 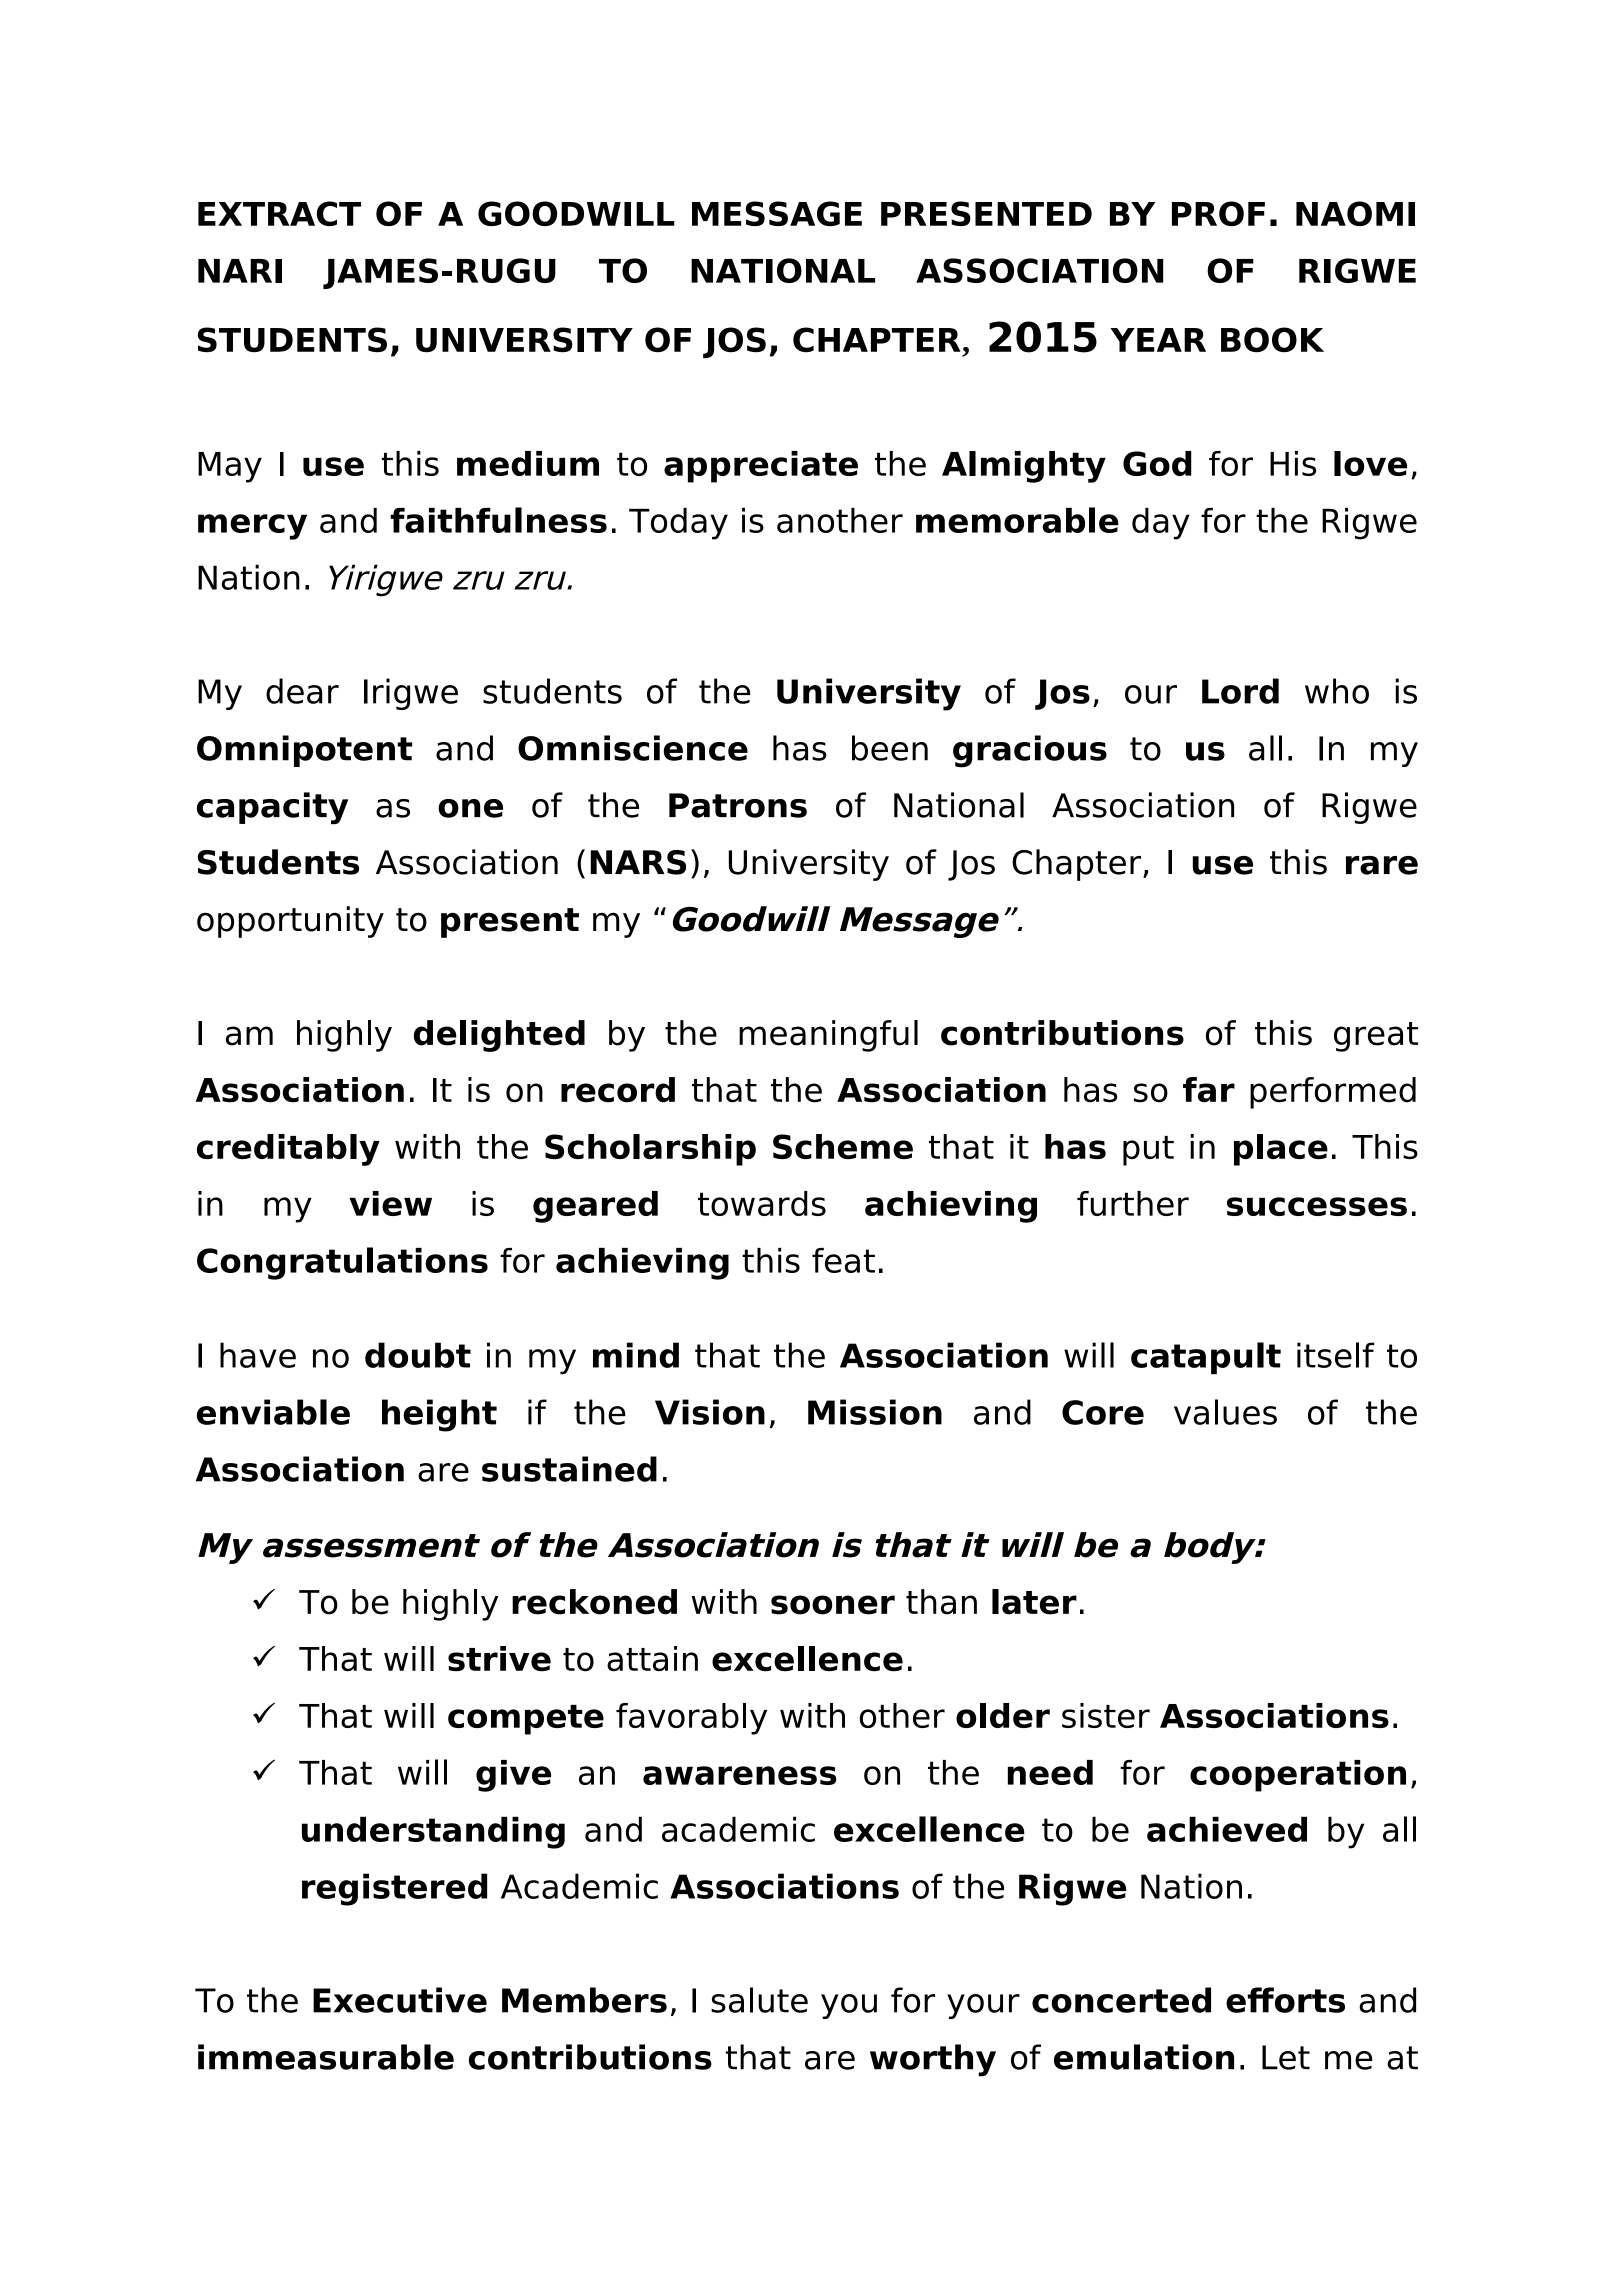 What do you see at coordinates (843, 1146) in the screenshot?
I see `Scheme` at bounding box center [843, 1146].
